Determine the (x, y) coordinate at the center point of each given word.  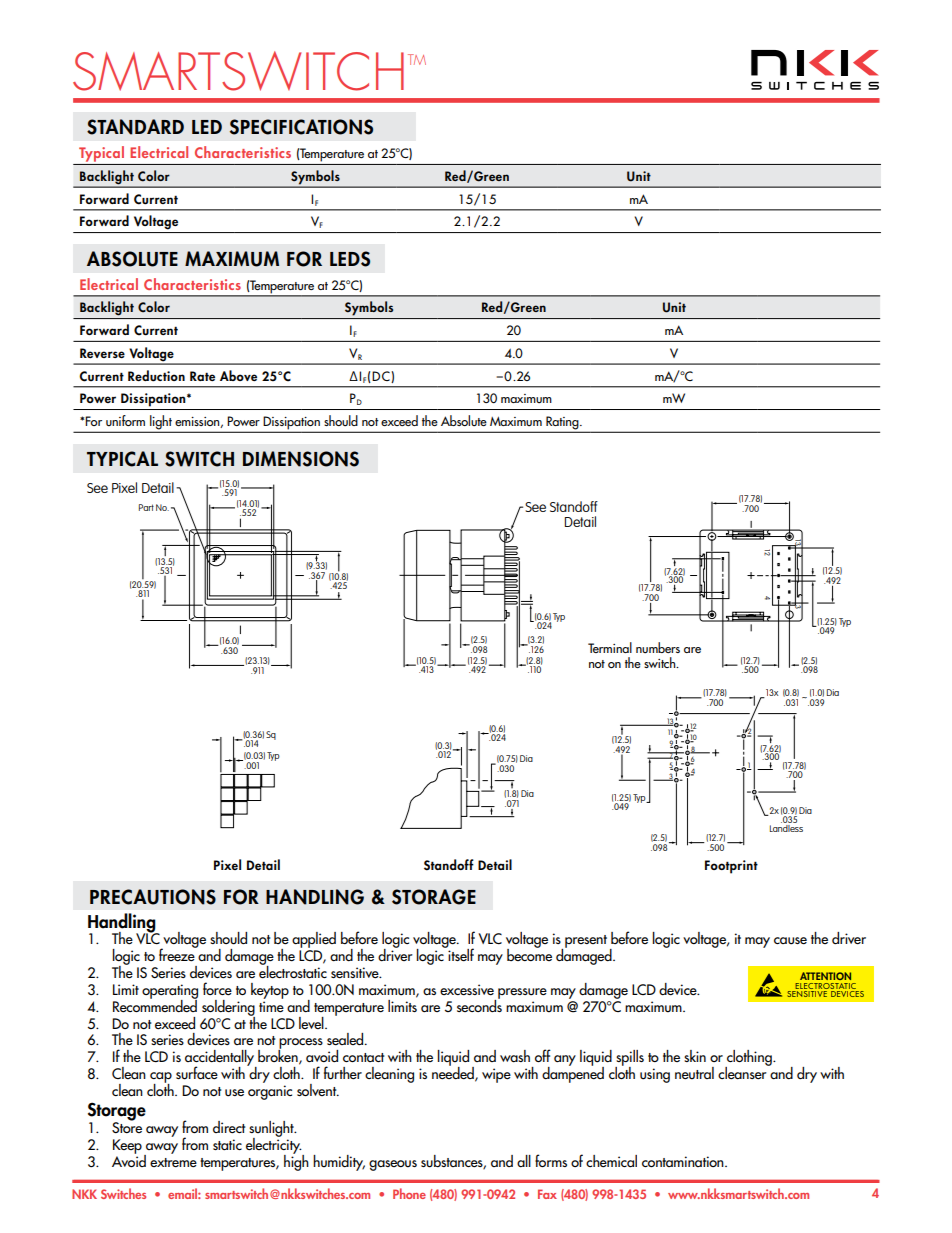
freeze (178, 954)
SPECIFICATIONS (301, 127)
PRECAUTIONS (153, 897)
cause (790, 941)
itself (460, 953)
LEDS (350, 259)
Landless (786, 828)
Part (146, 507)
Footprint (731, 867)
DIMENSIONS (301, 459)
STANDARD (135, 127)
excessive (467, 989)
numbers (658, 647)
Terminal (610, 647)
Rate (202, 376)
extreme (173, 1163)
